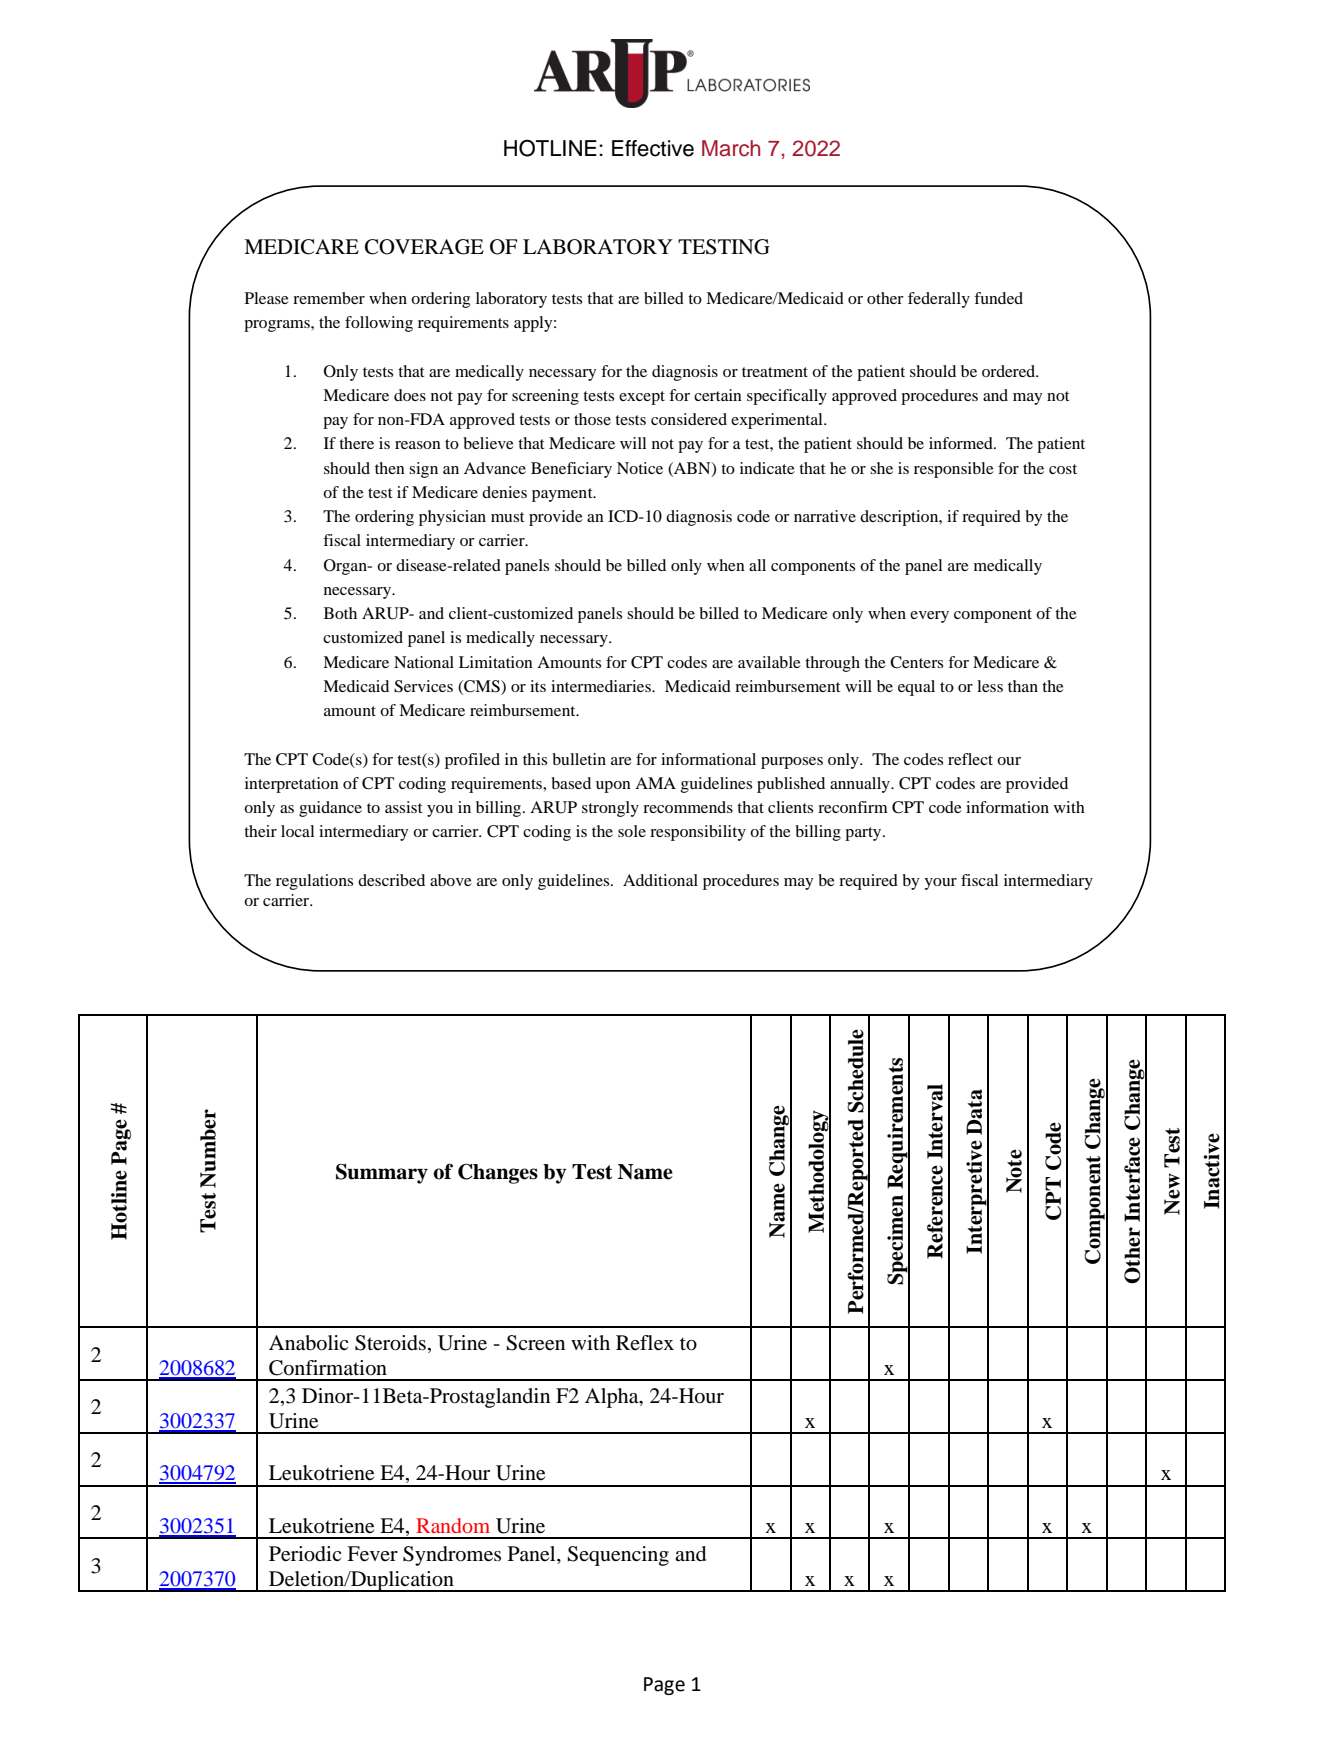 The image size is (1344, 1740). What do you see at coordinates (929, 617) in the image?
I see `every` at bounding box center [929, 617].
